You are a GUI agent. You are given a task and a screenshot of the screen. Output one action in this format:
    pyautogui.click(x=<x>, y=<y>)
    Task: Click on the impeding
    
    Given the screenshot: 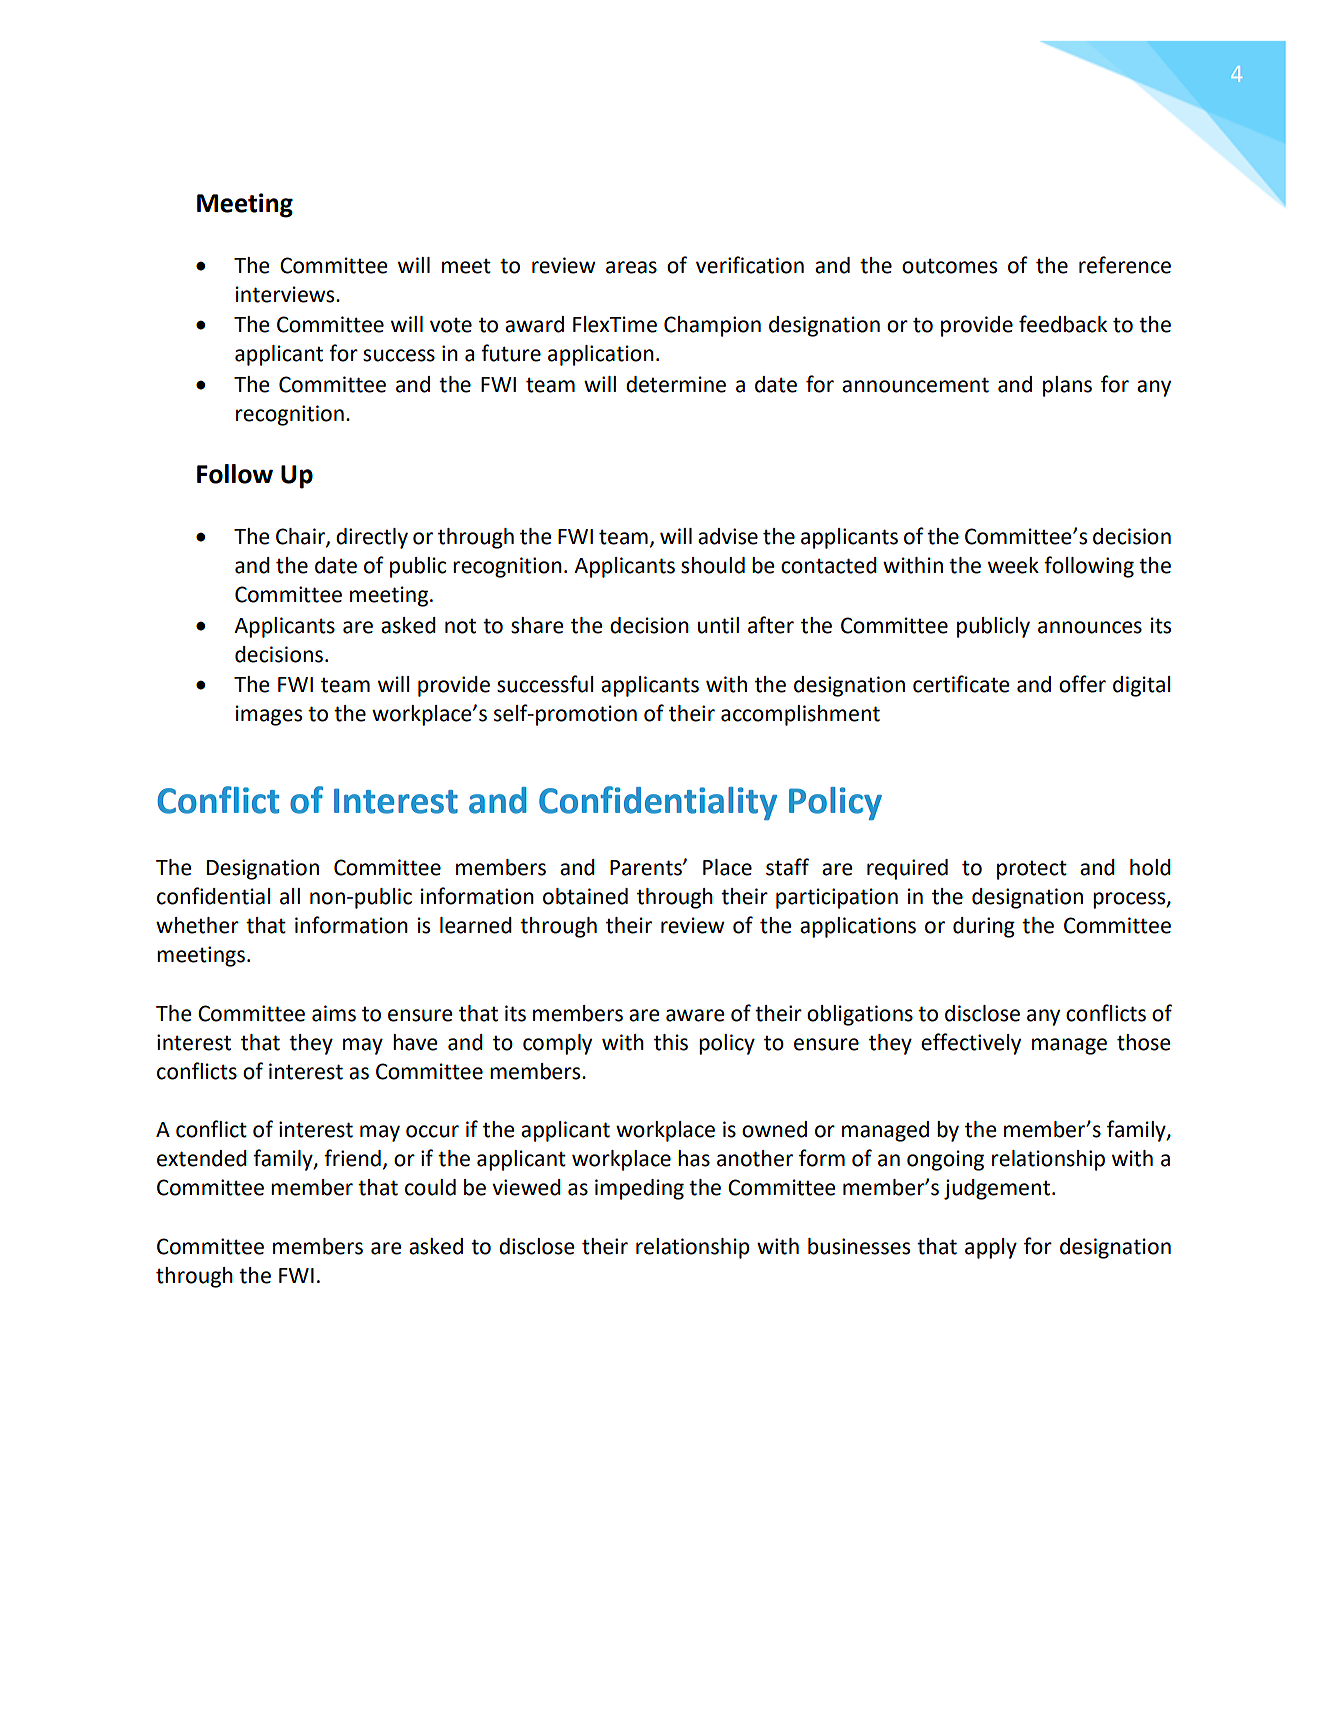 What is the action you would take?
    pyautogui.click(x=639, y=1189)
